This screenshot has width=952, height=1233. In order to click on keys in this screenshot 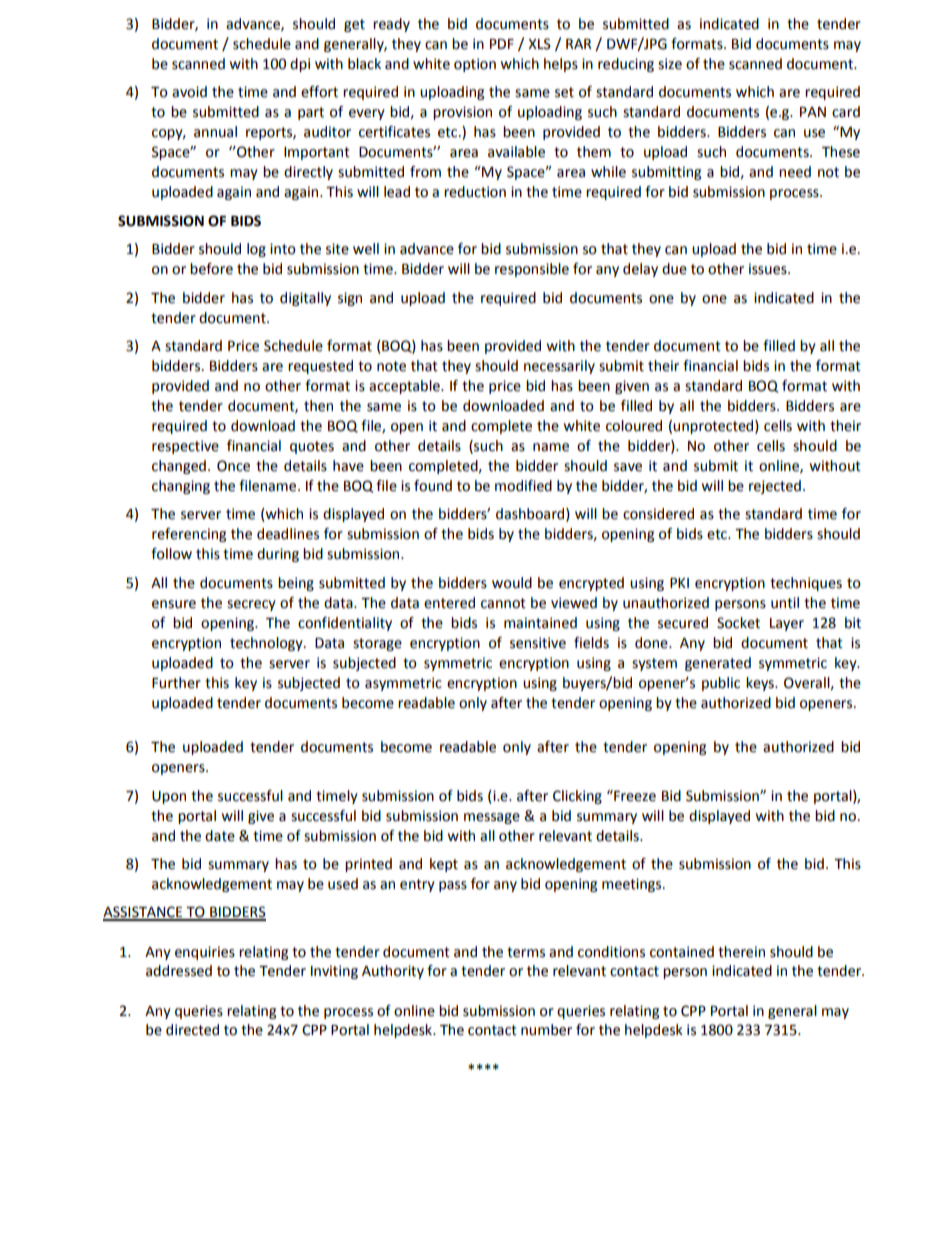, I will do `click(761, 684)`.
